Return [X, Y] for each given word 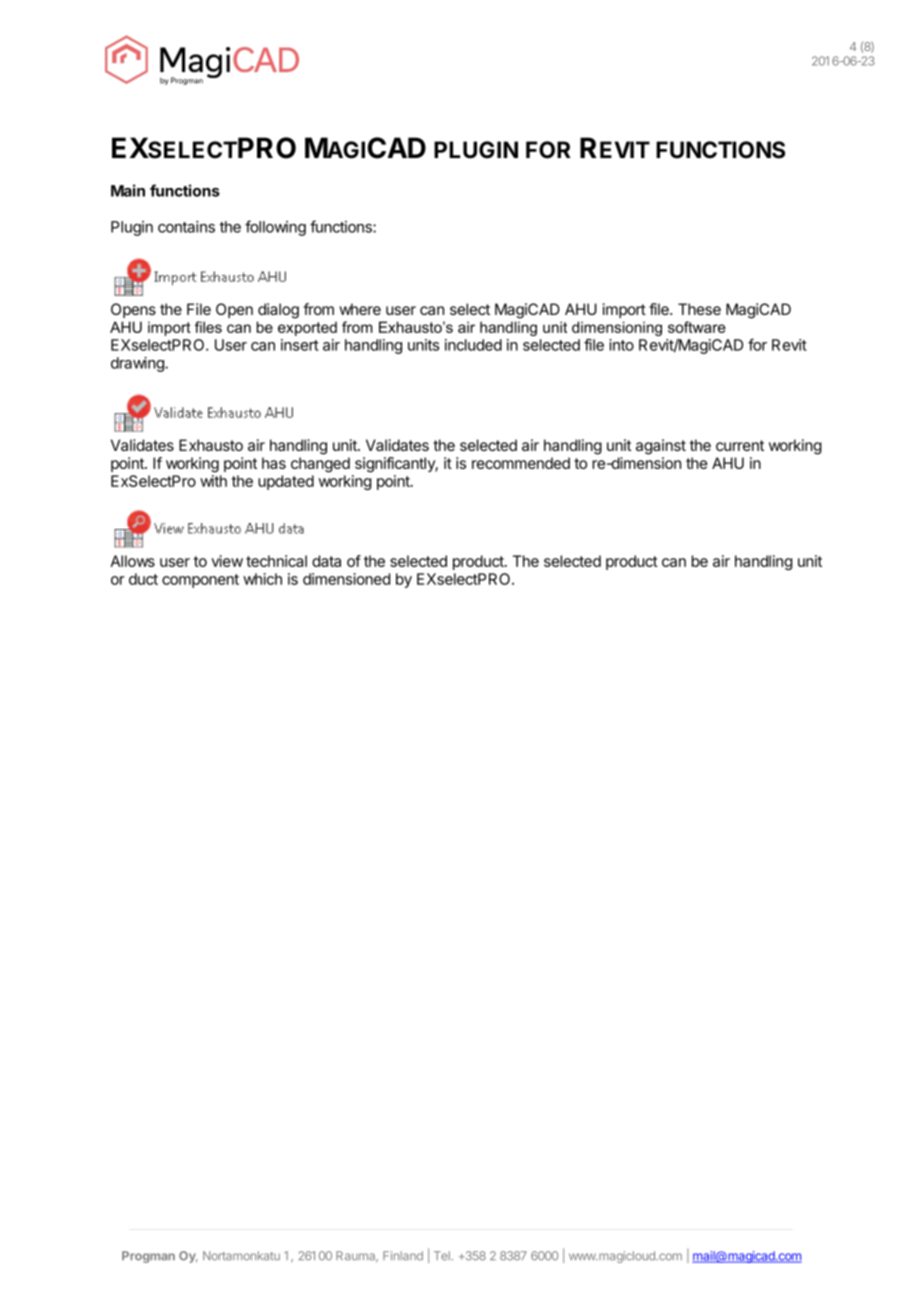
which [262, 579]
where [360, 309]
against [661, 447]
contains [186, 227]
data [326, 561]
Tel [443, 1256]
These [699, 309]
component [200, 581]
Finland [403, 1256]
